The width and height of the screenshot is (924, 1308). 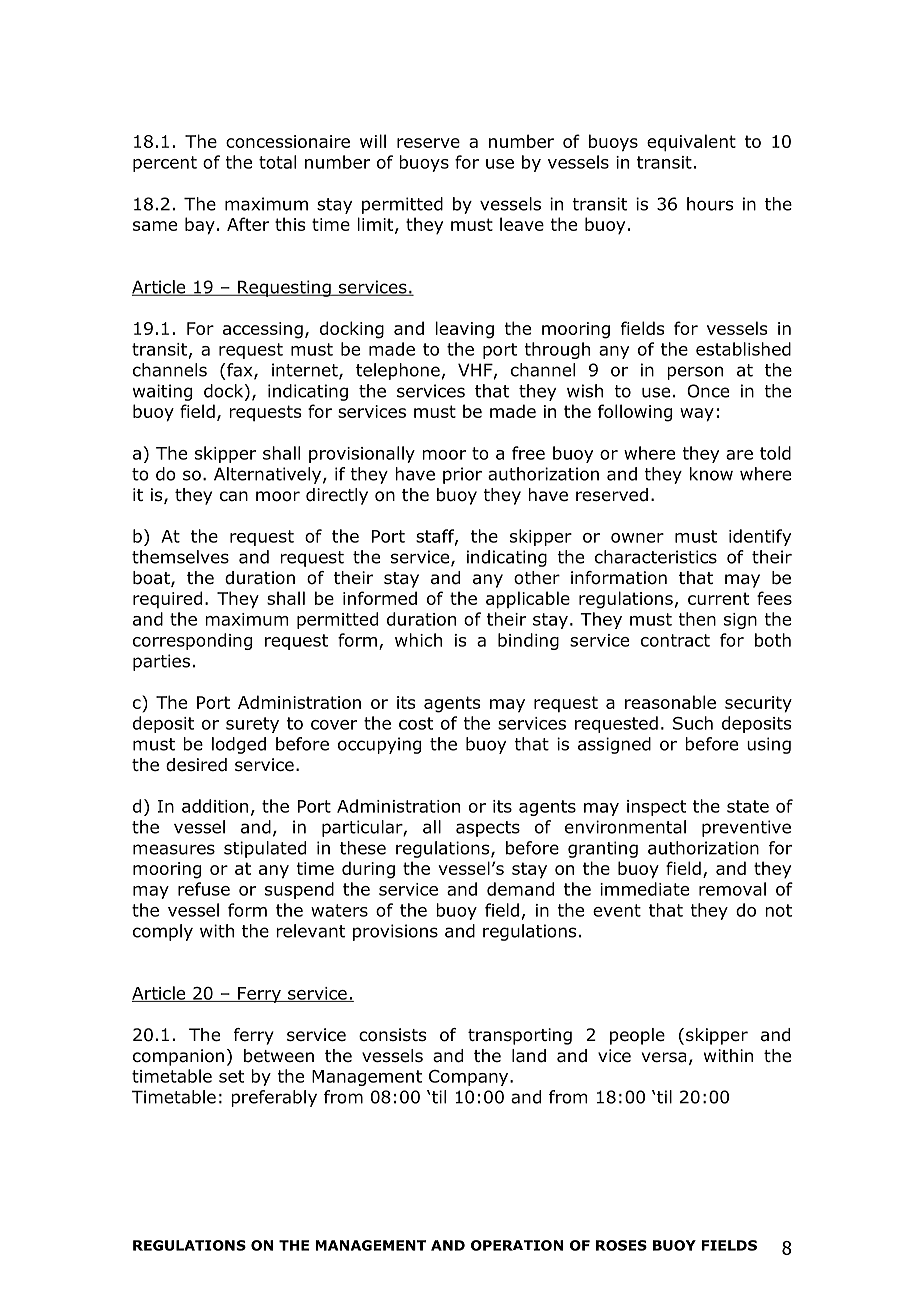 What do you see at coordinates (710, 204) in the screenshot?
I see `hours` at bounding box center [710, 204].
